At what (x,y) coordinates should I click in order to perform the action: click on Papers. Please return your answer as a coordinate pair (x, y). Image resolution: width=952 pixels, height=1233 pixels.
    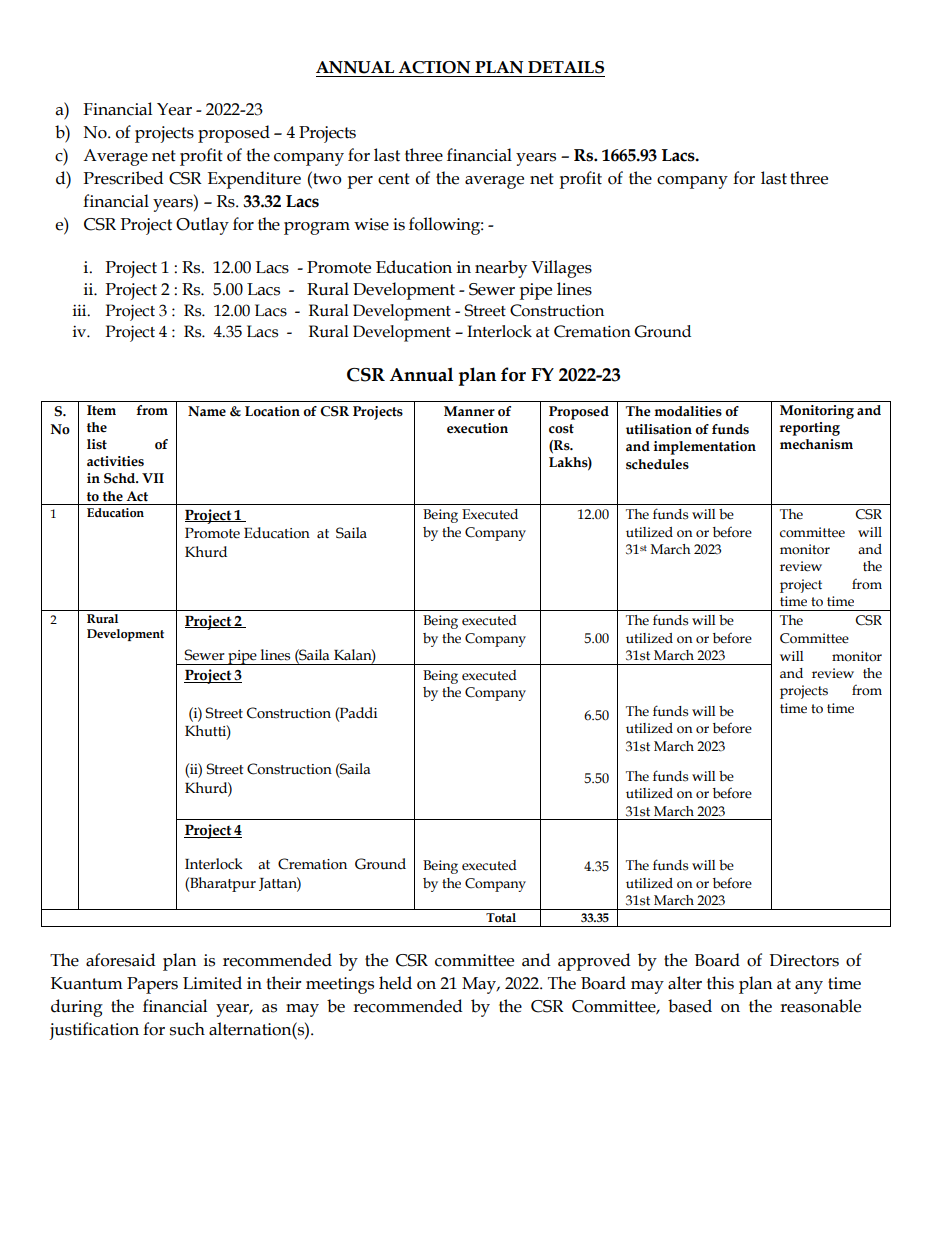
    Looking at the image, I should click on (152, 985).
